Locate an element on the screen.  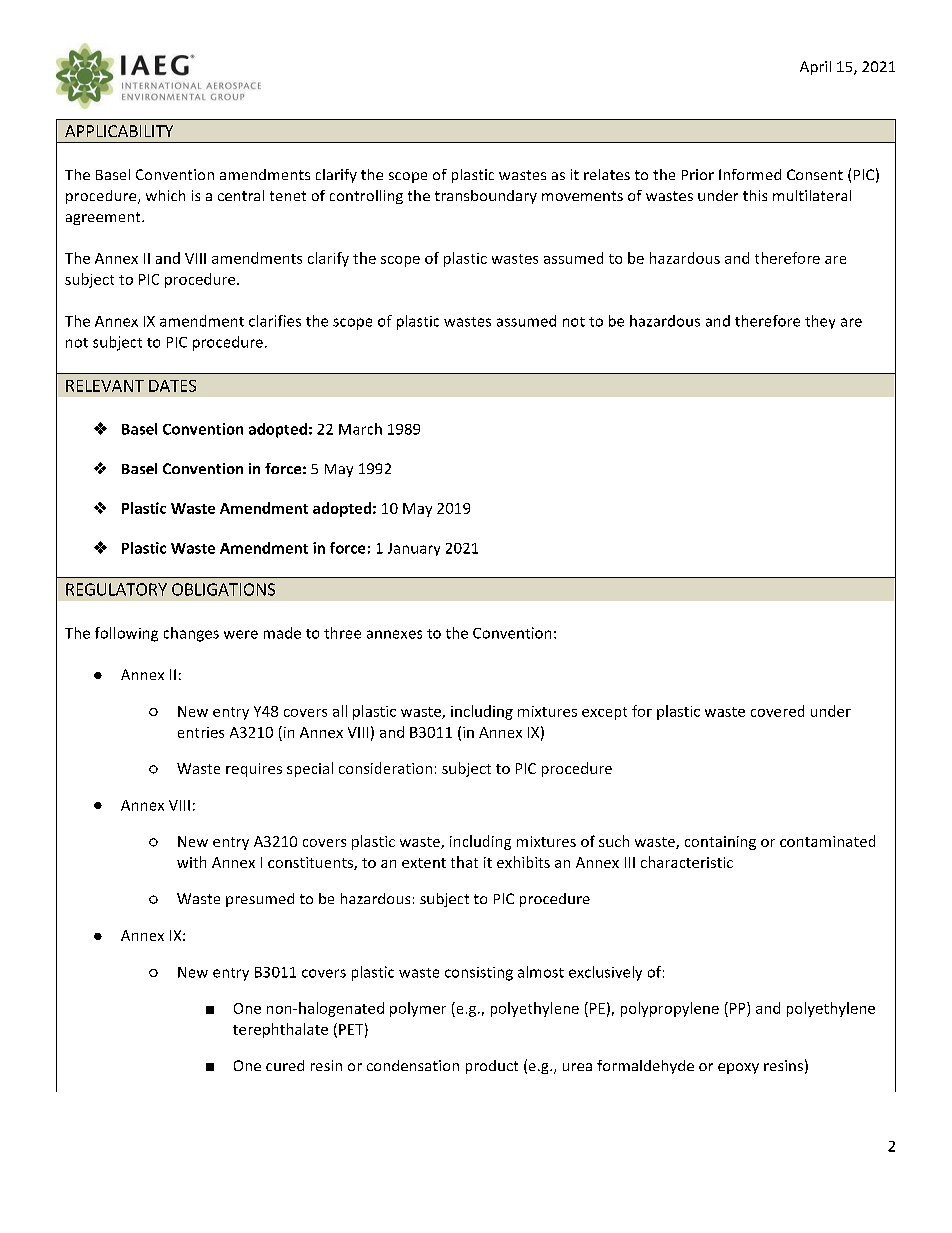
product is located at coordinates (492, 1067).
